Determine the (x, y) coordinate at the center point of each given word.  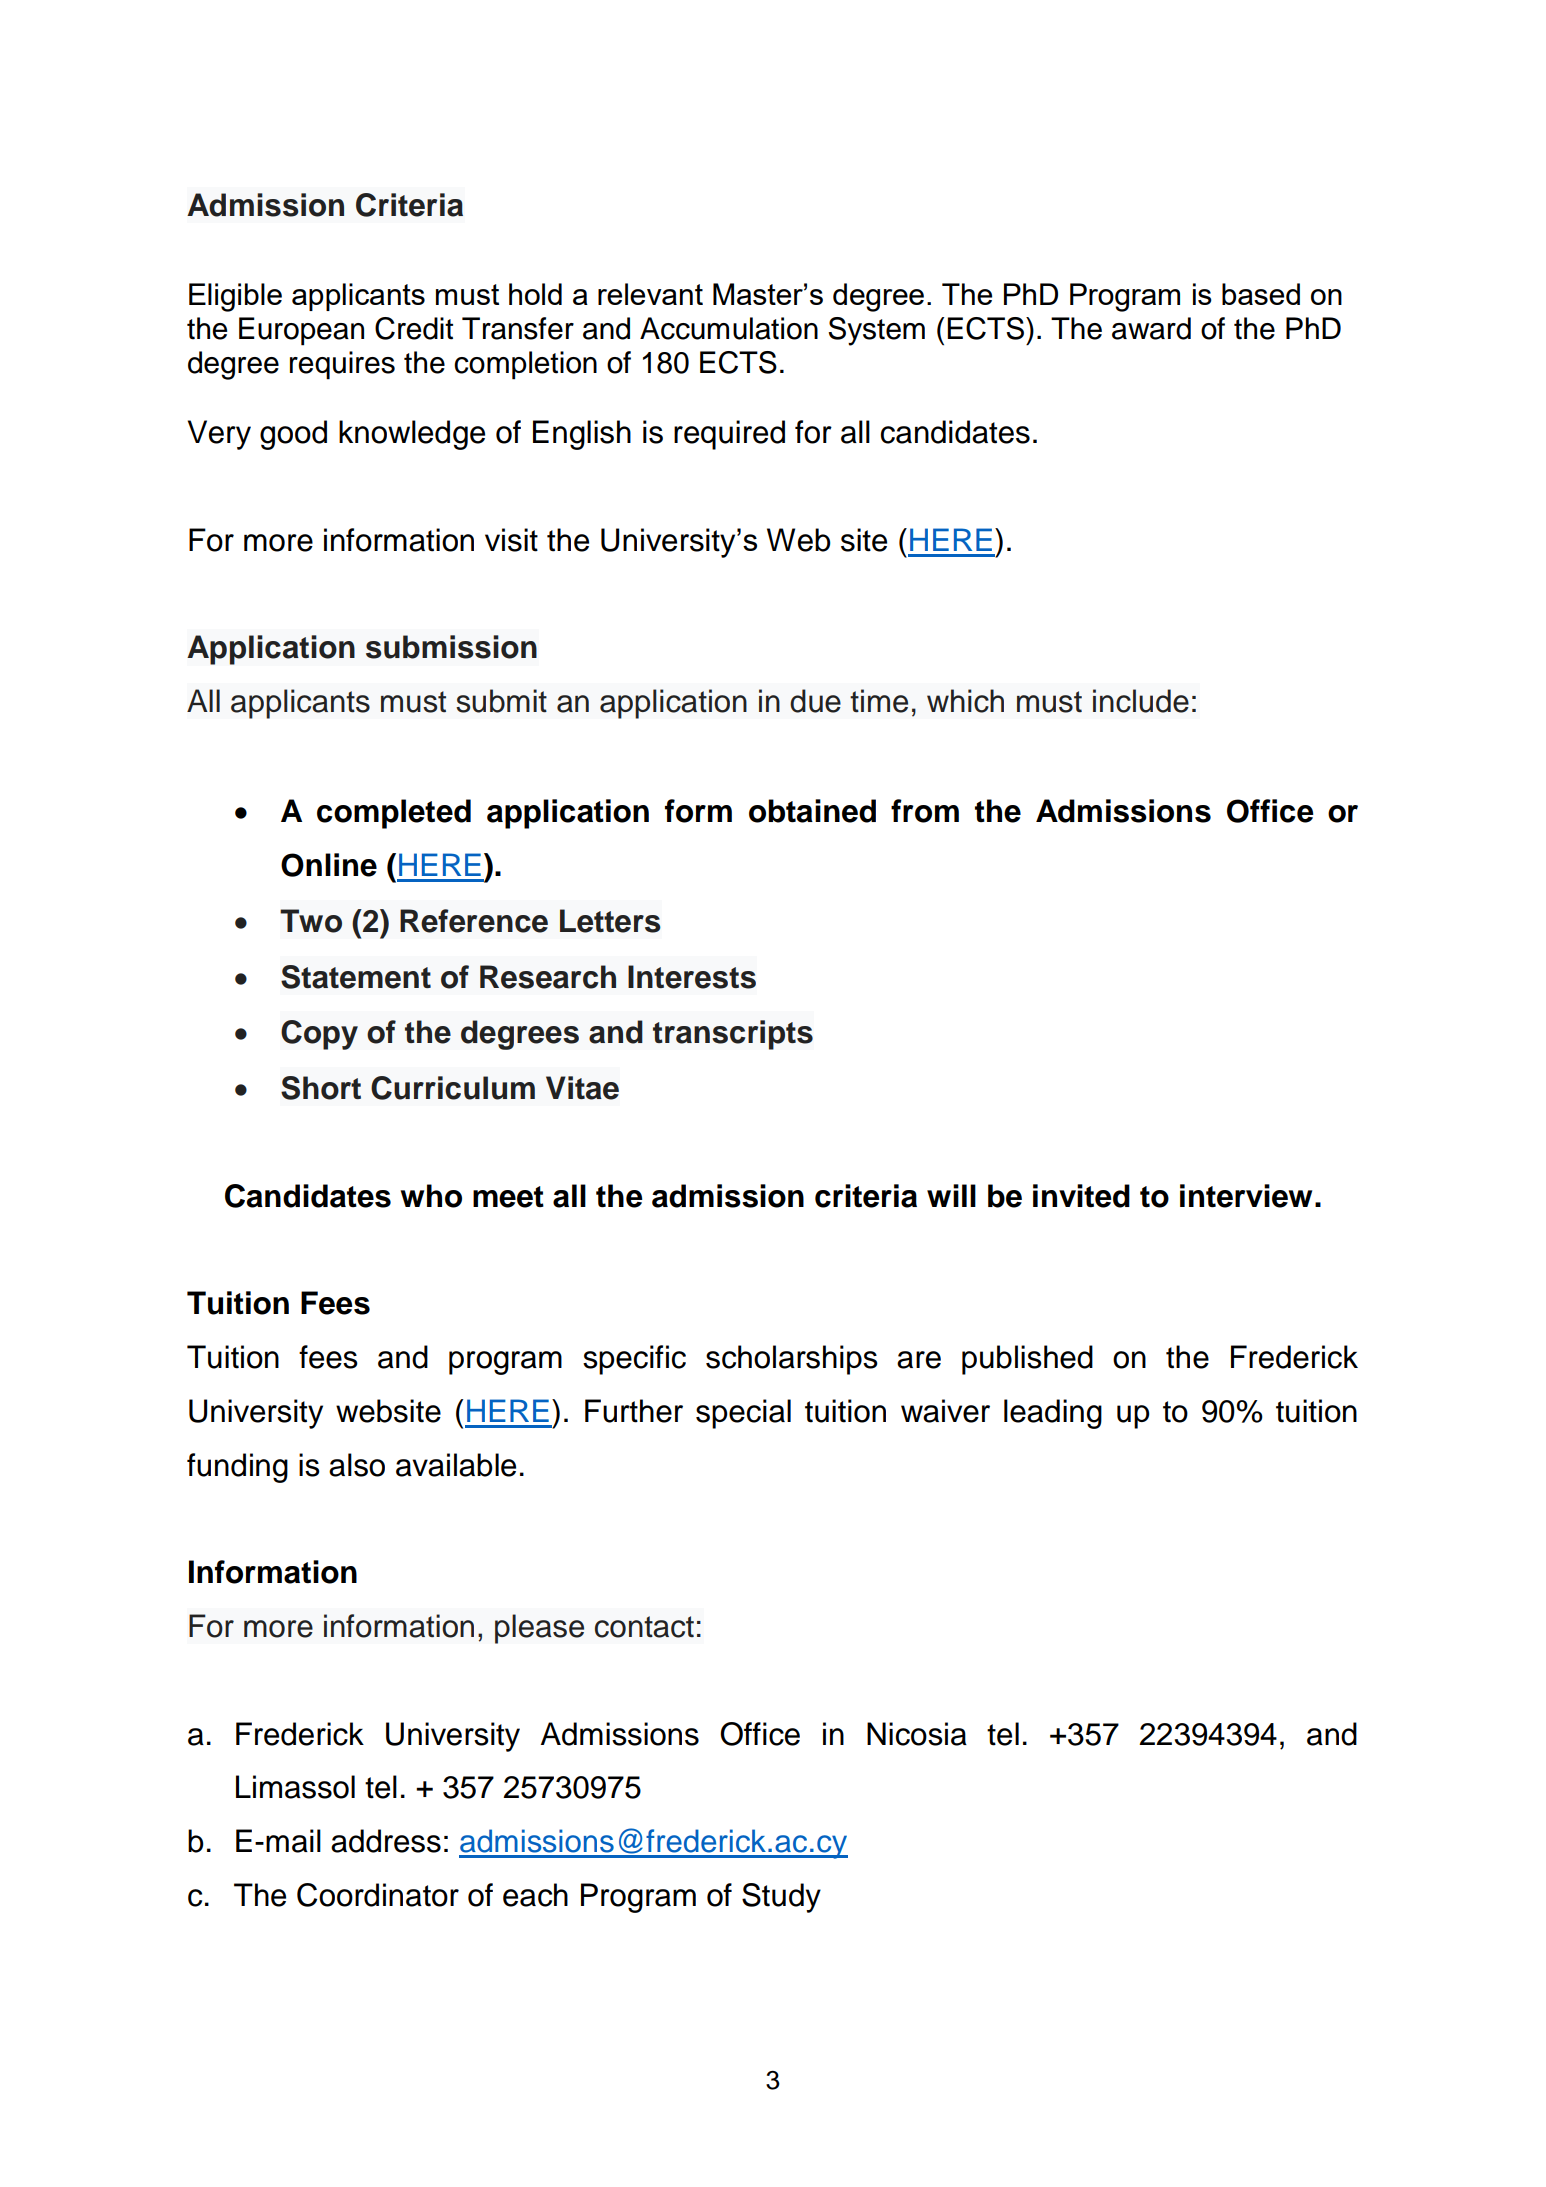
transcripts (733, 1035)
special (743, 1414)
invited (1081, 1196)
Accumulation (729, 328)
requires (342, 365)
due (815, 701)
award (1151, 328)
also (357, 1465)
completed (394, 814)
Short (321, 1088)
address (386, 1841)
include (1141, 701)
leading (1053, 1414)
